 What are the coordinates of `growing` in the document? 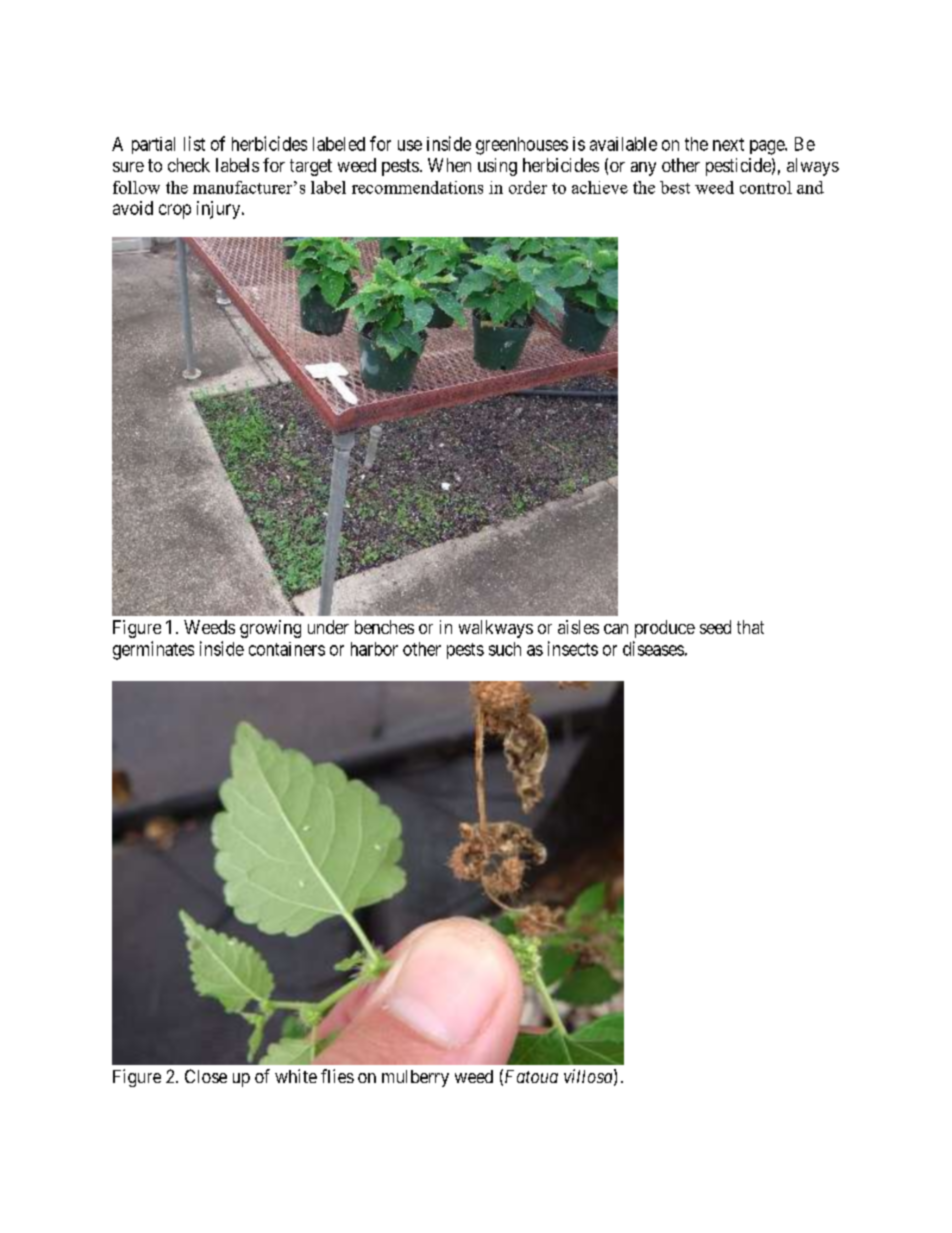 It's located at (270, 629).
